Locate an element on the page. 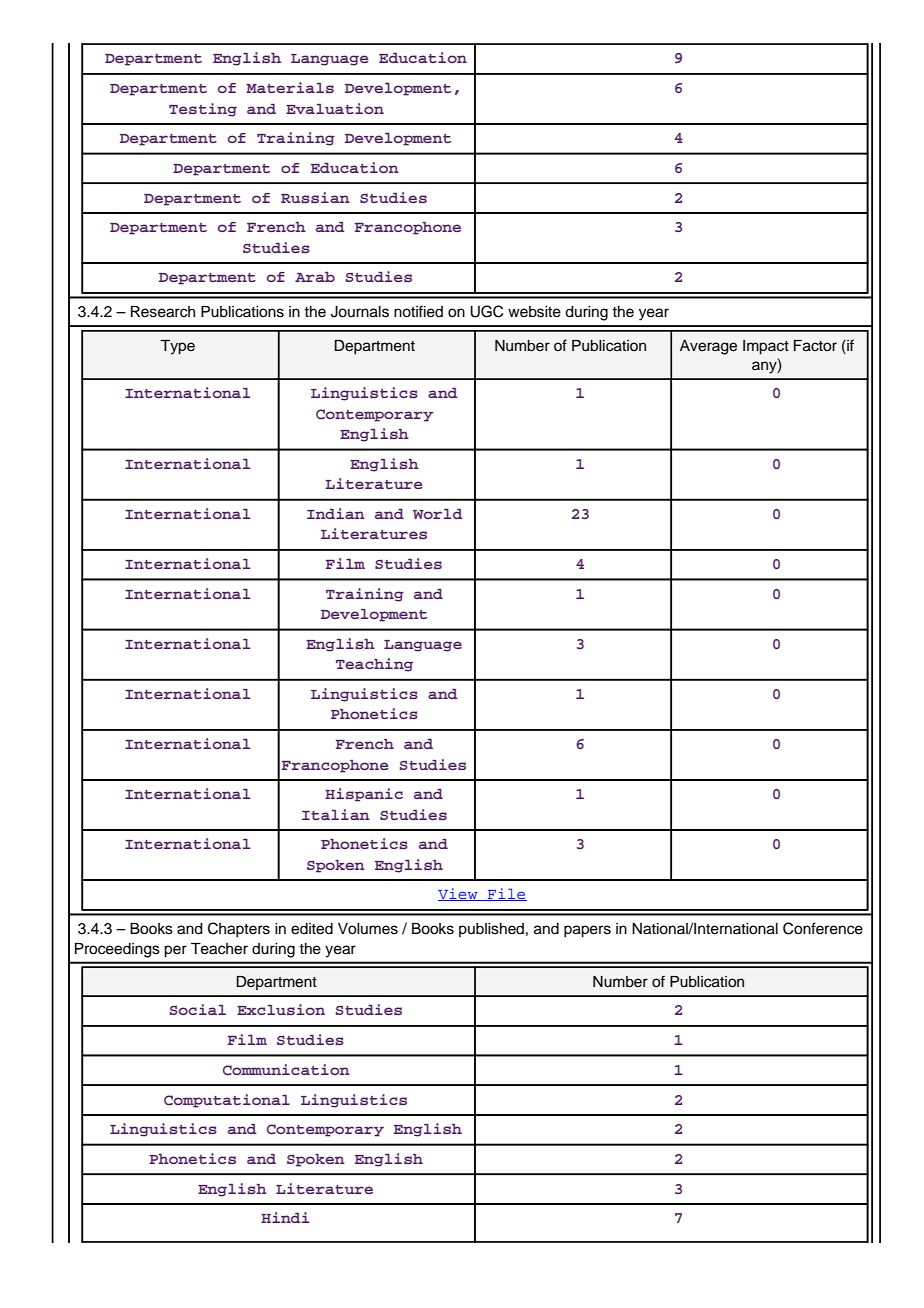  Hindi is located at coordinates (285, 1217).
